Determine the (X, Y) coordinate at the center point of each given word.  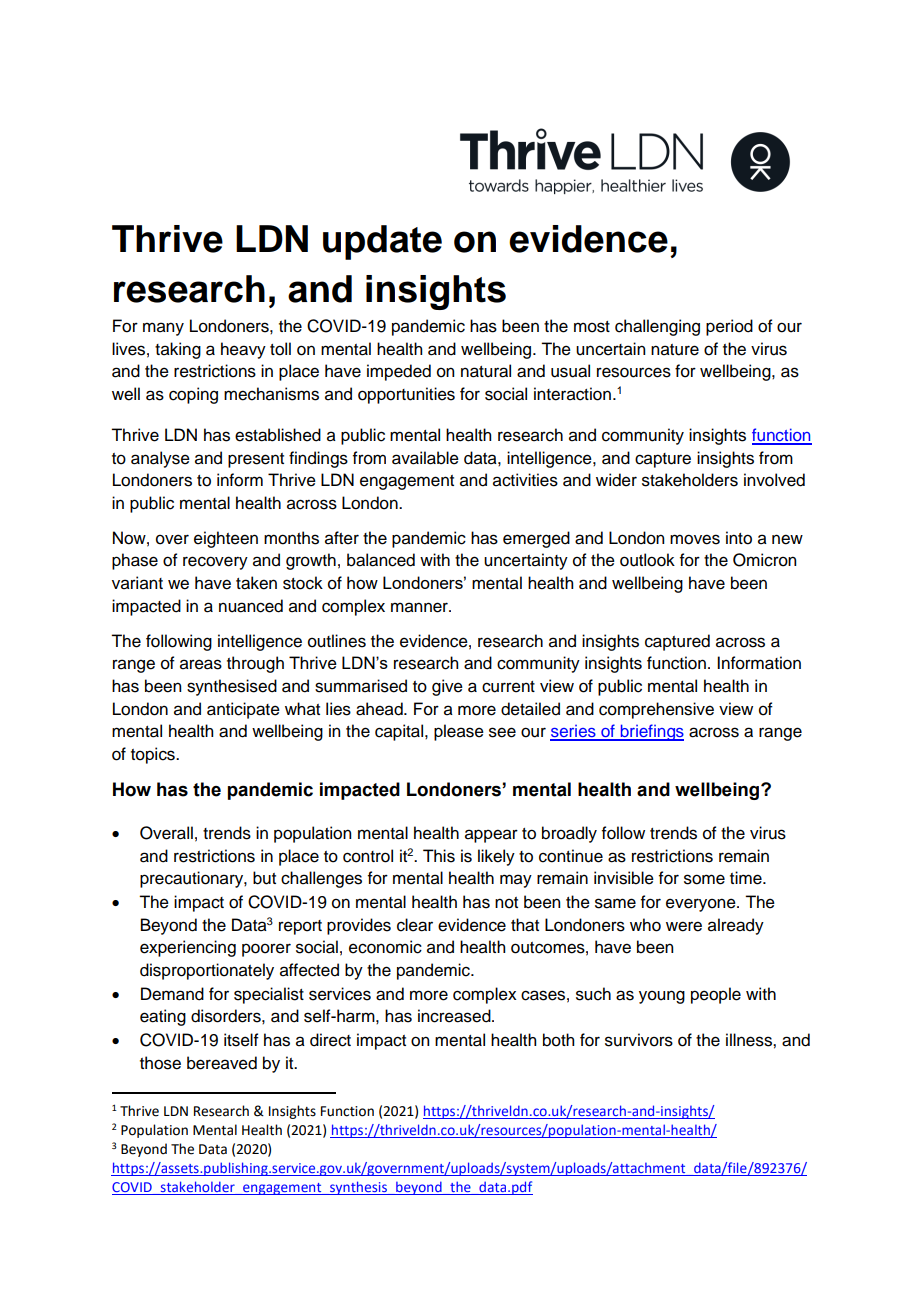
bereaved (222, 1063)
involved (774, 480)
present (256, 460)
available (425, 458)
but (264, 878)
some (704, 879)
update (382, 242)
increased (455, 1016)
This (439, 856)
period (729, 327)
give (447, 687)
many (163, 329)
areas (201, 664)
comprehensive (656, 710)
